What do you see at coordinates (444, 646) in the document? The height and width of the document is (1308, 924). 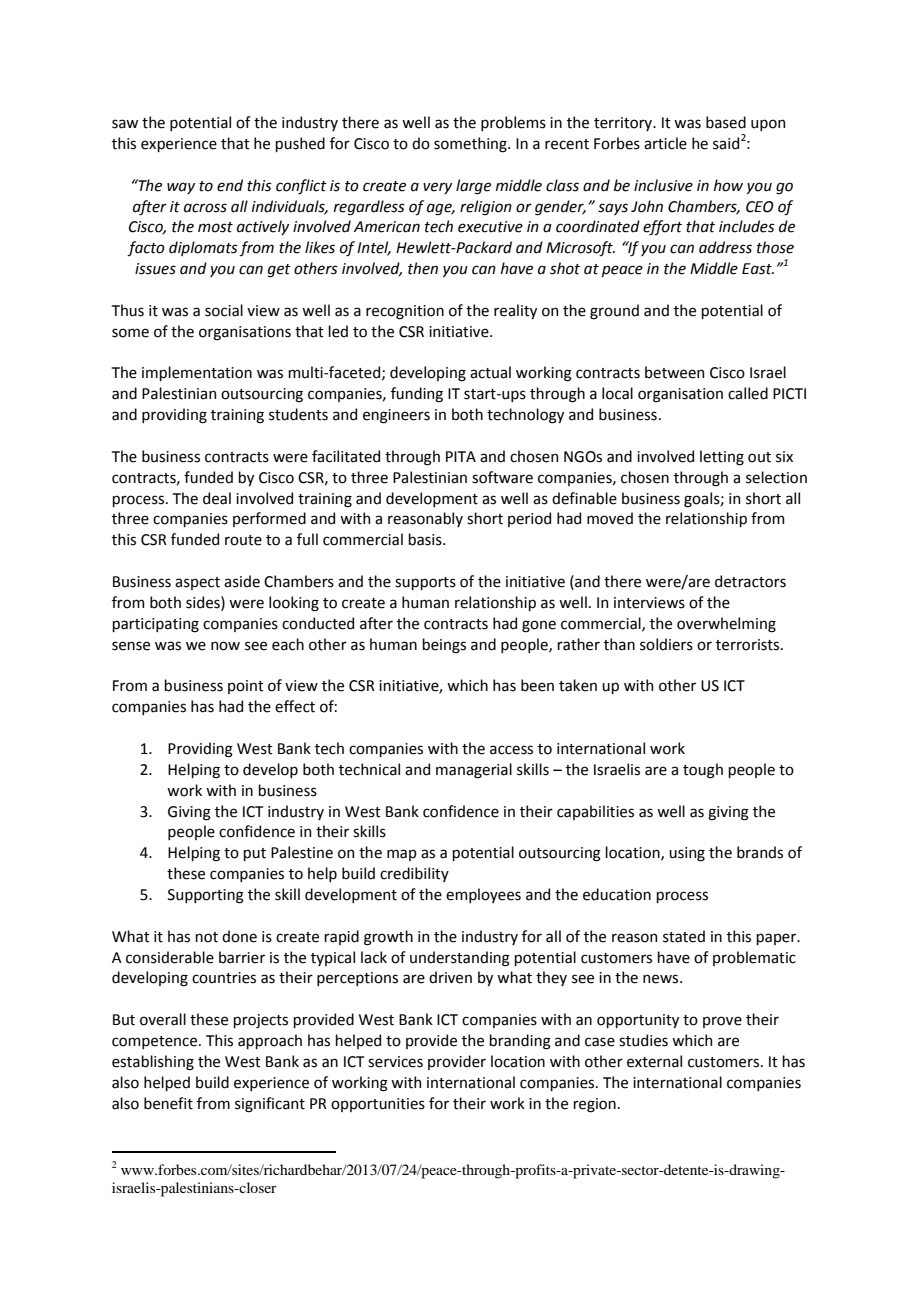 I see `beings` at bounding box center [444, 646].
